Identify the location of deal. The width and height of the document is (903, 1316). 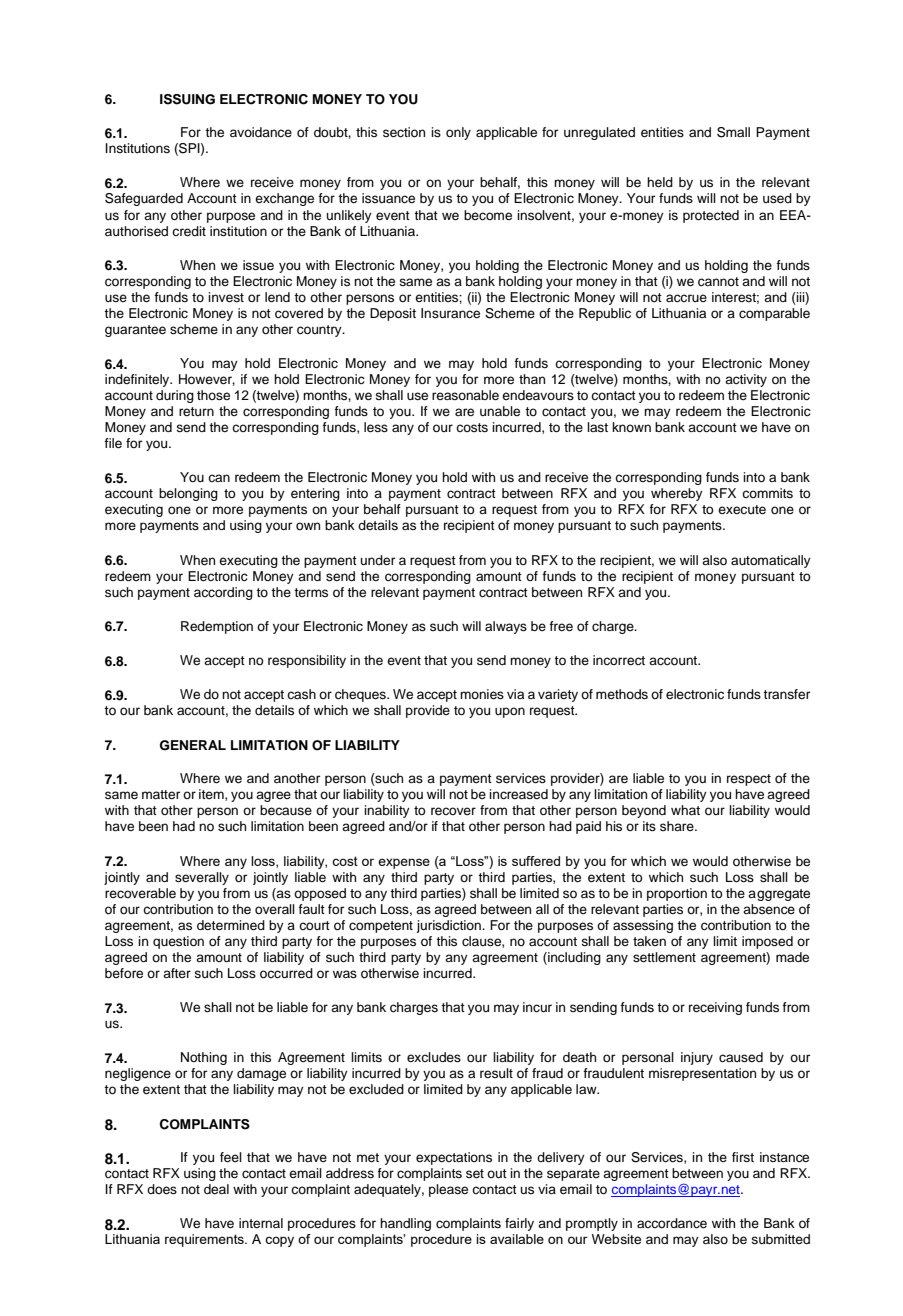
(216, 1189).
